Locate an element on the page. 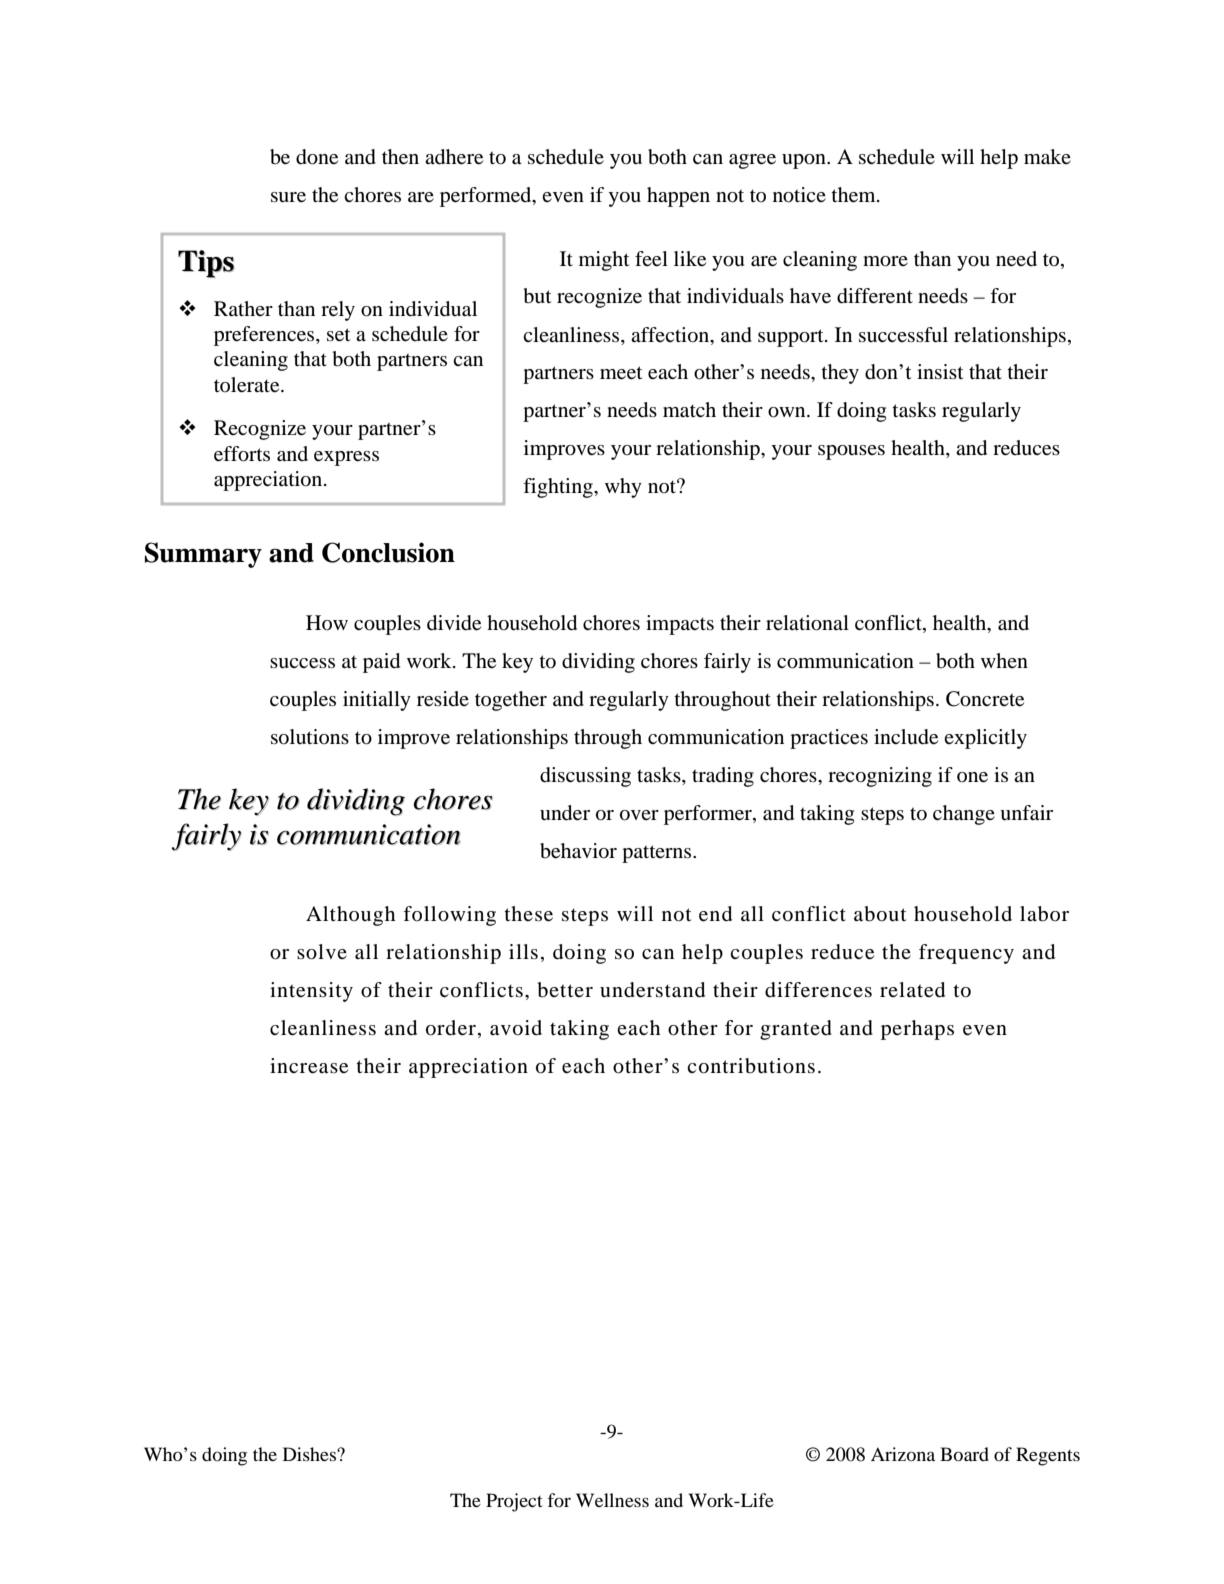 The width and height of the image is (1224, 1584). sure is located at coordinates (288, 197).
